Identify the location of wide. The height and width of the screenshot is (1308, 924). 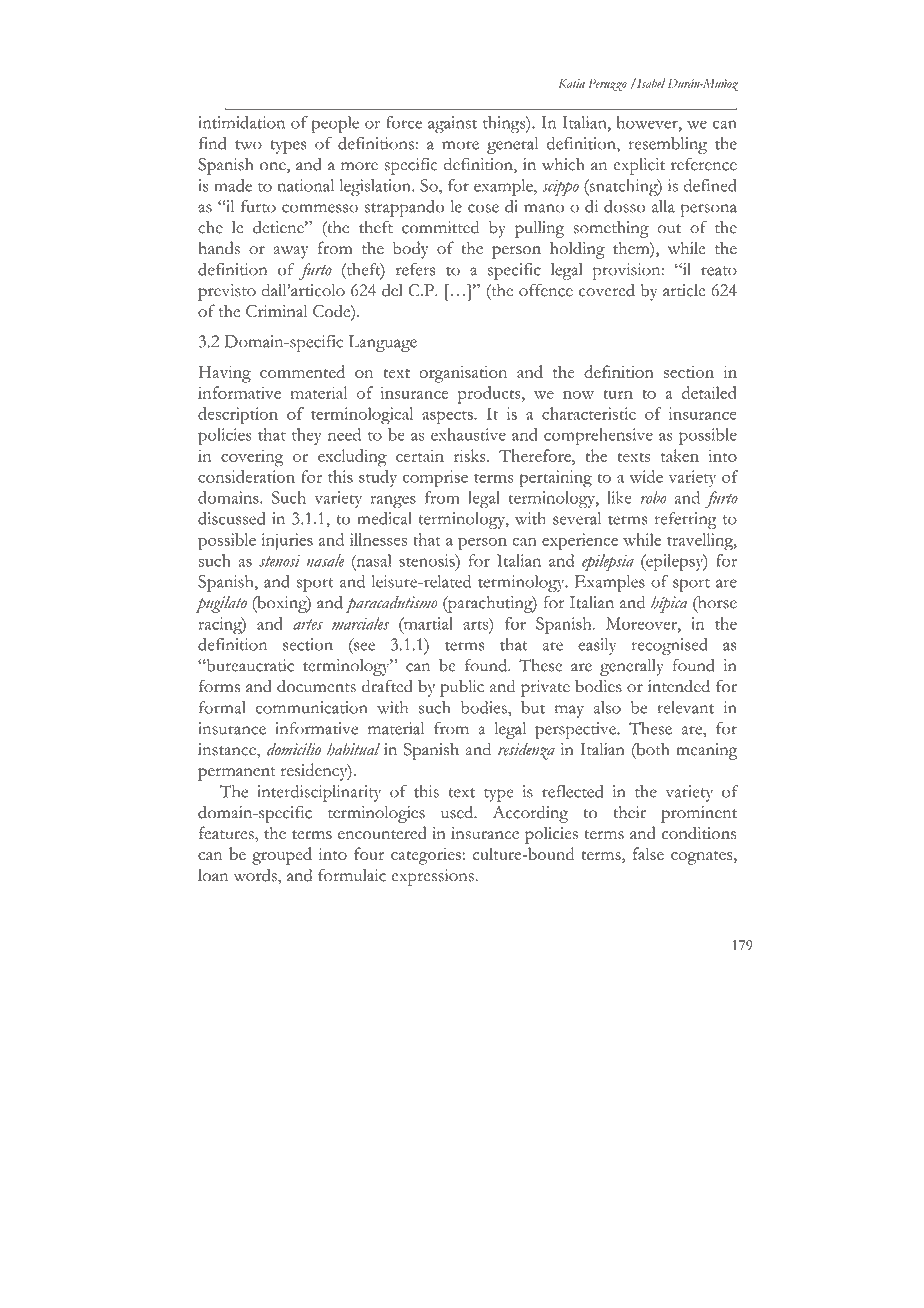
(646, 476).
